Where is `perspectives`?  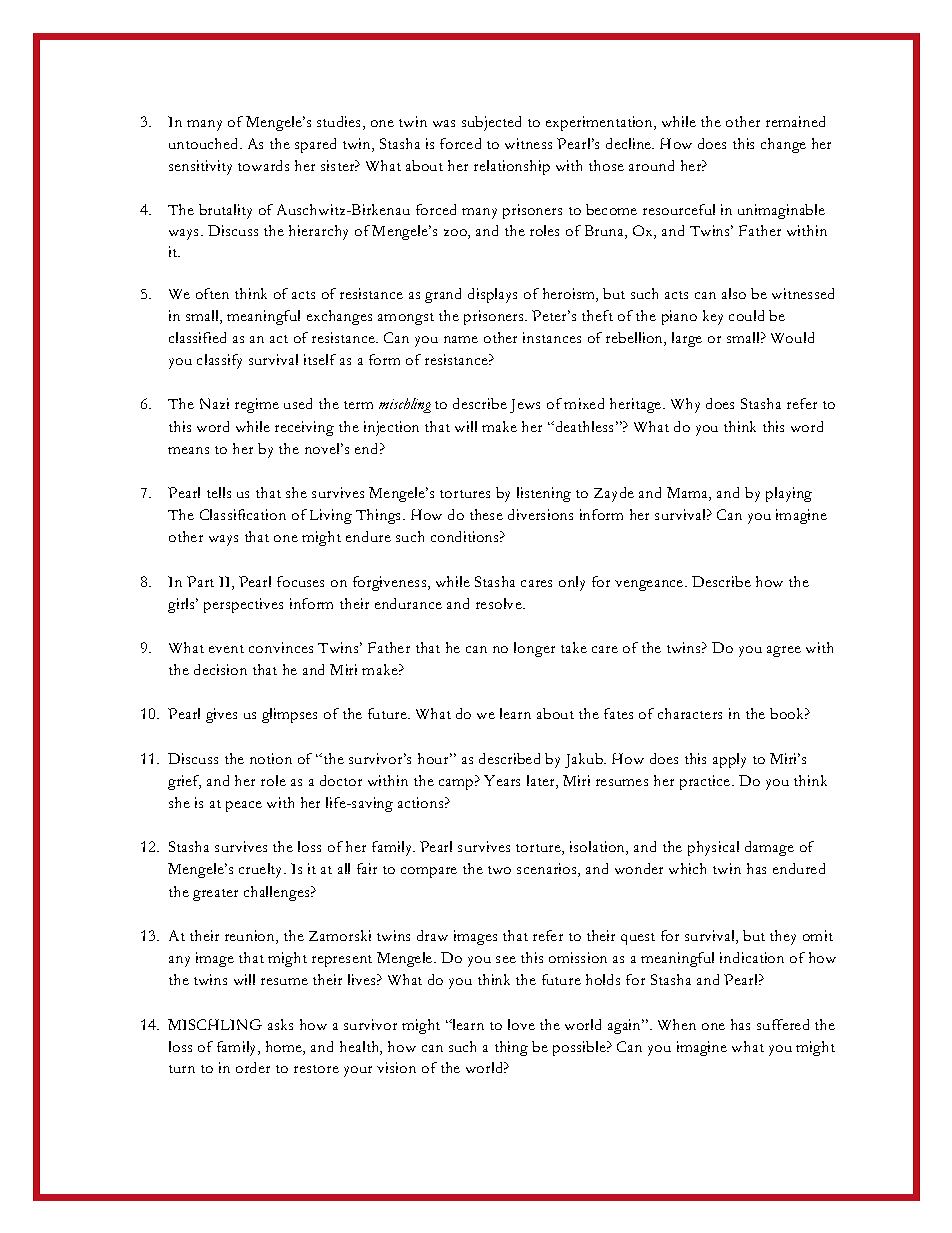 perspectives is located at coordinates (243, 605).
